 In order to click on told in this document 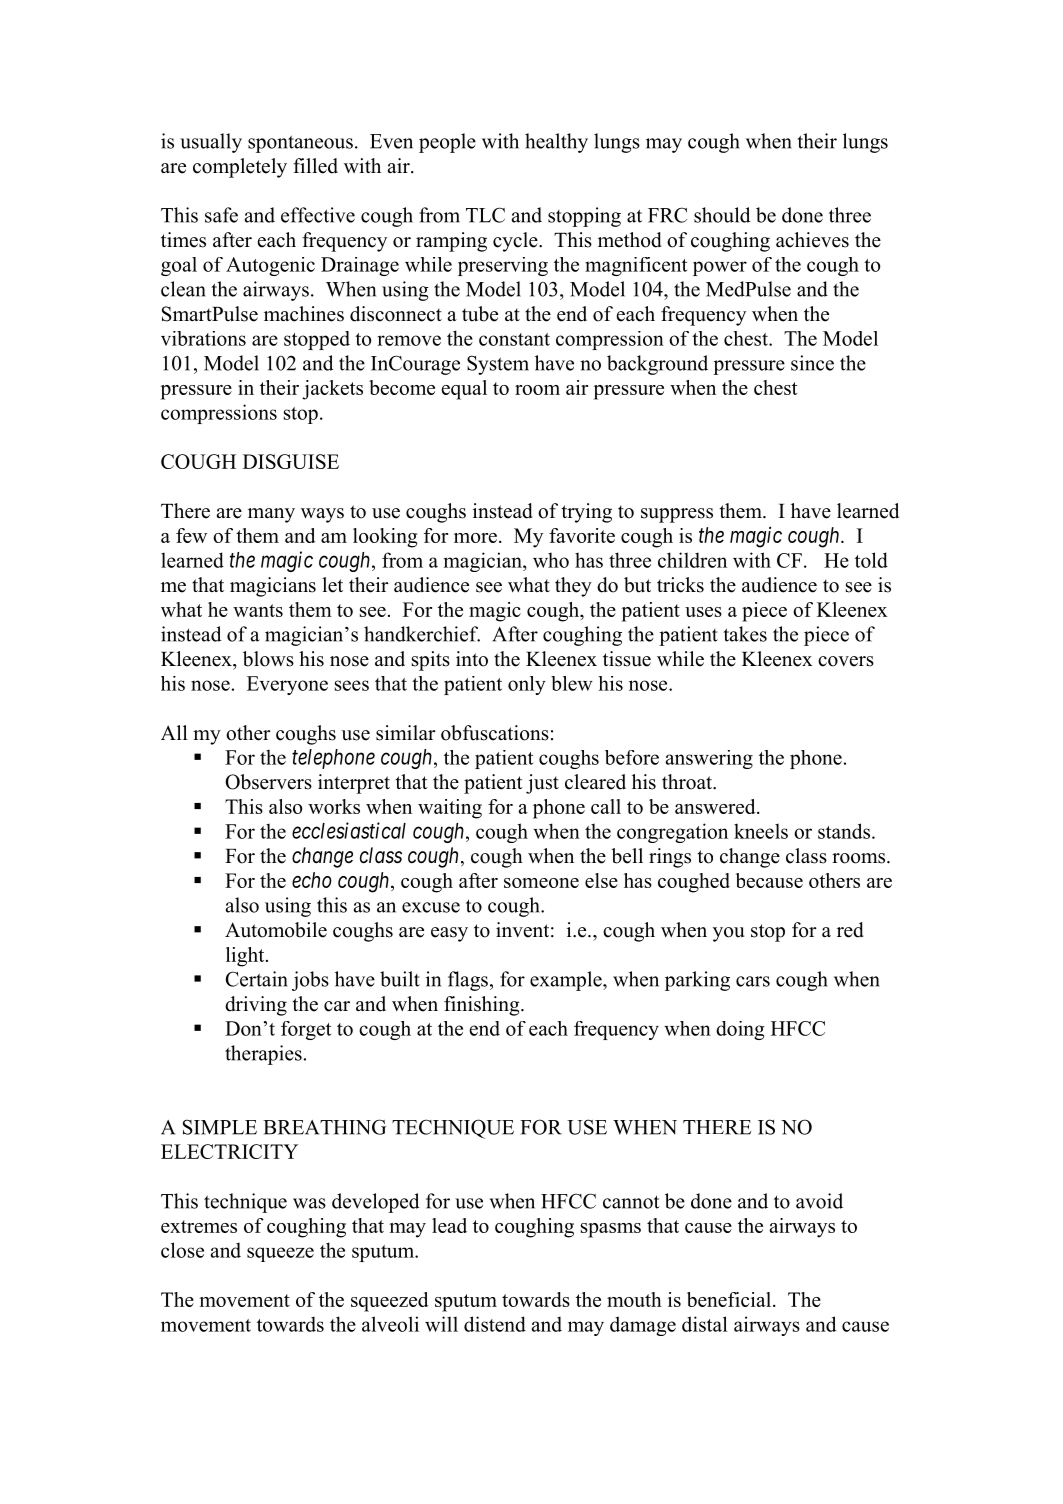, I will do `click(871, 560)`.
